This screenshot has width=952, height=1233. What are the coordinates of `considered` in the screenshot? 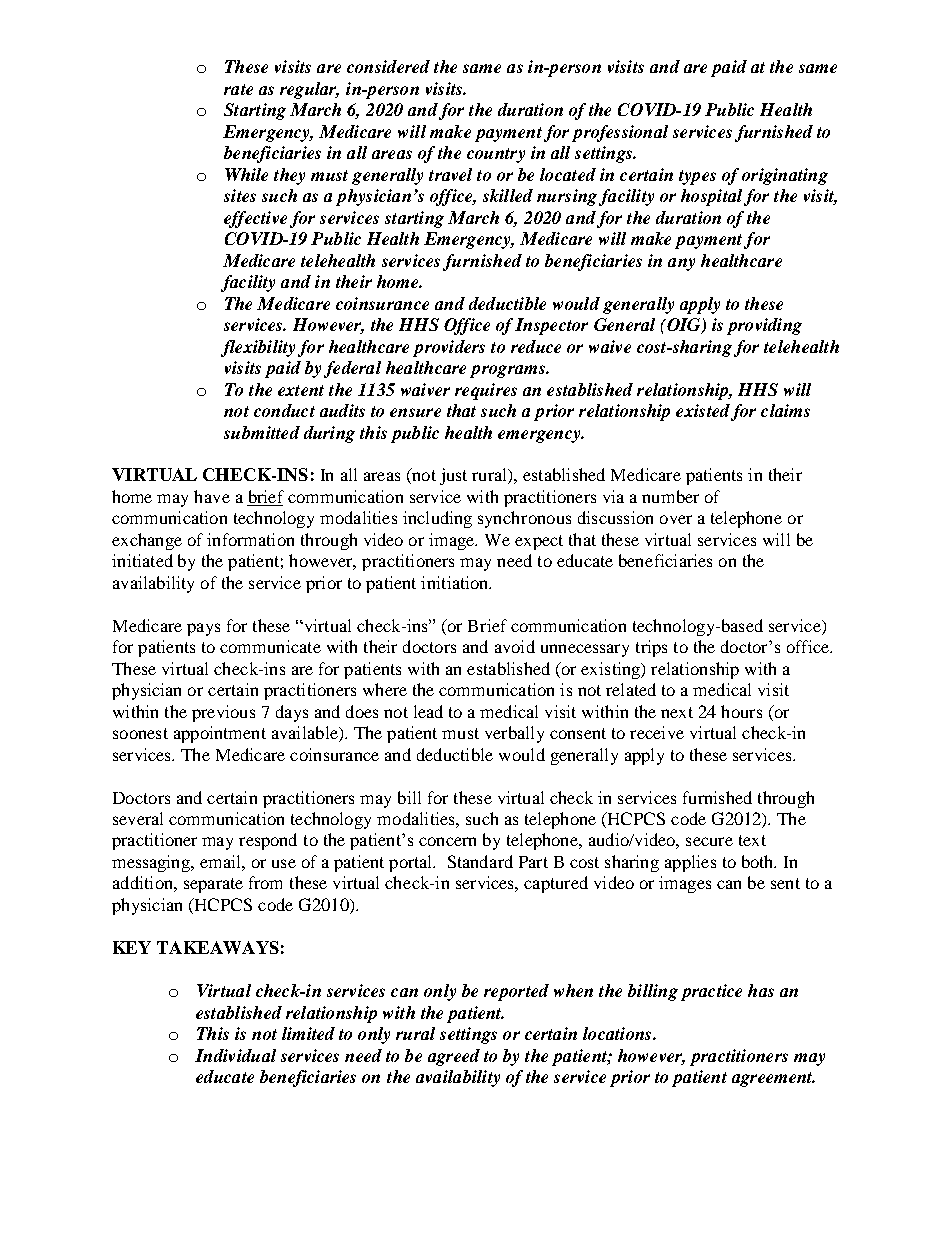 It's located at (388, 66).
